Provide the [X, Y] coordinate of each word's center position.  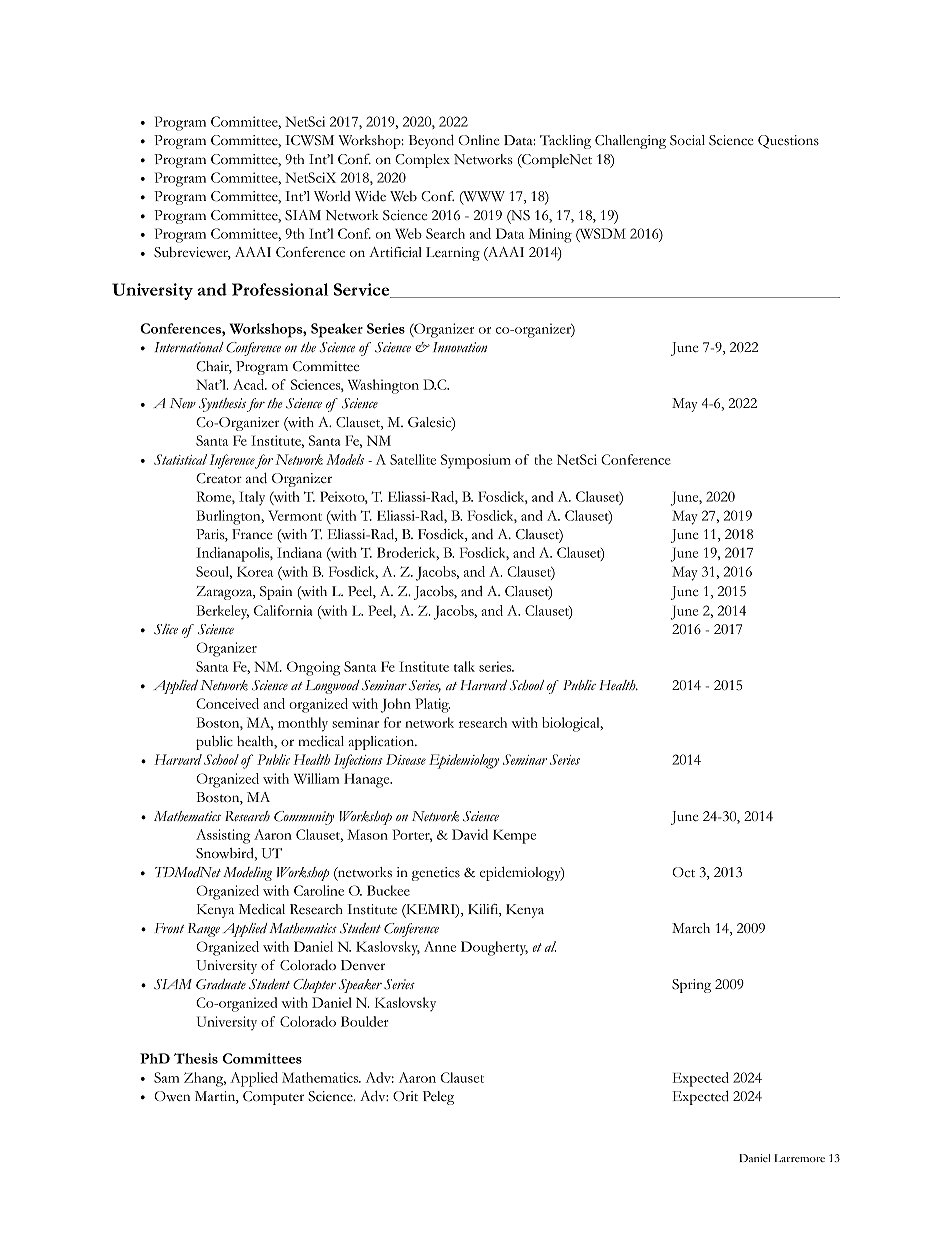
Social [687, 140]
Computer [273, 1098]
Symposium [476, 461]
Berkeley [223, 612]
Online [478, 140]
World [332, 196]
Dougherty [494, 948]
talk [464, 666]
